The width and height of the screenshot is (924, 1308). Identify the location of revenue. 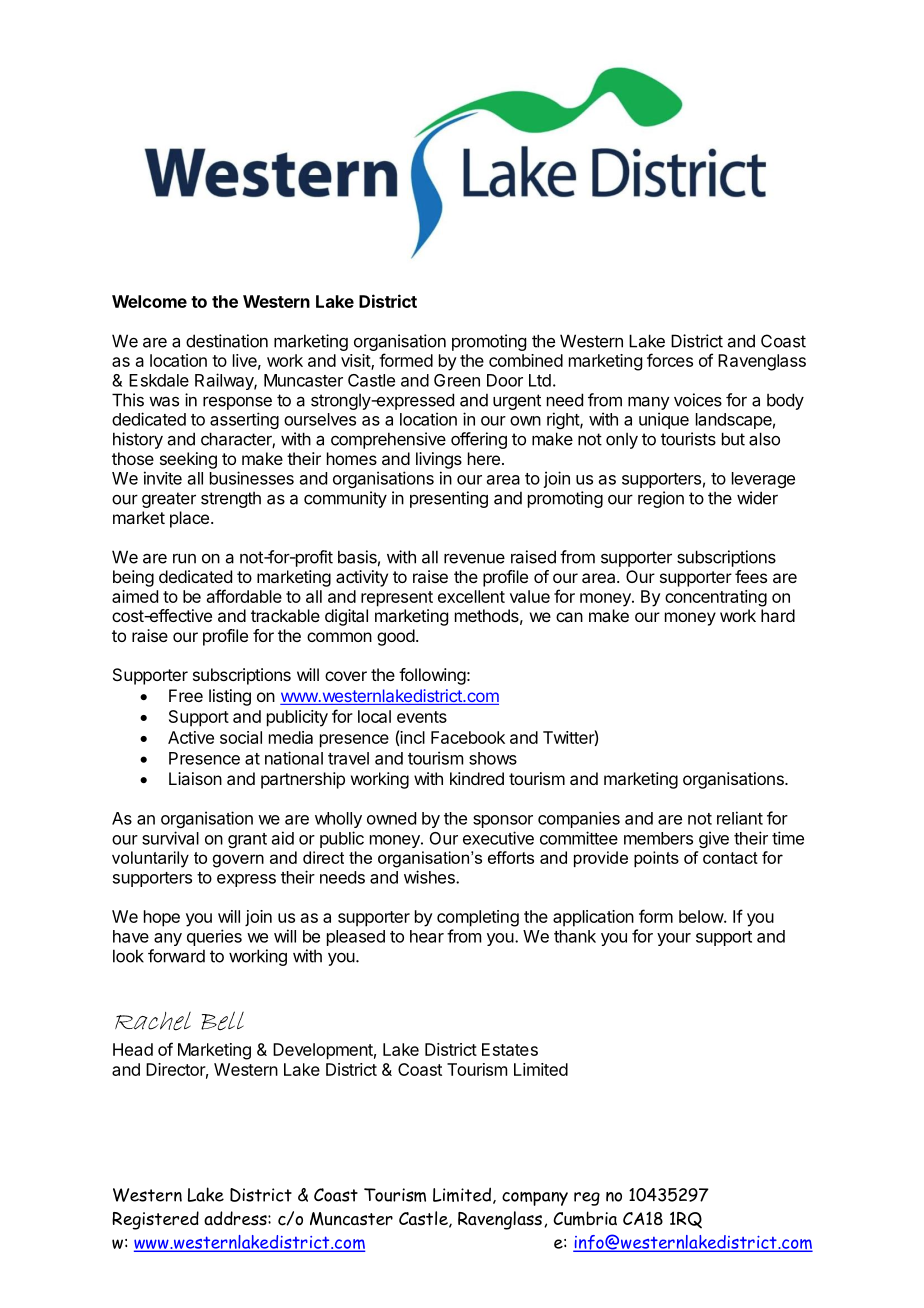
(474, 558).
